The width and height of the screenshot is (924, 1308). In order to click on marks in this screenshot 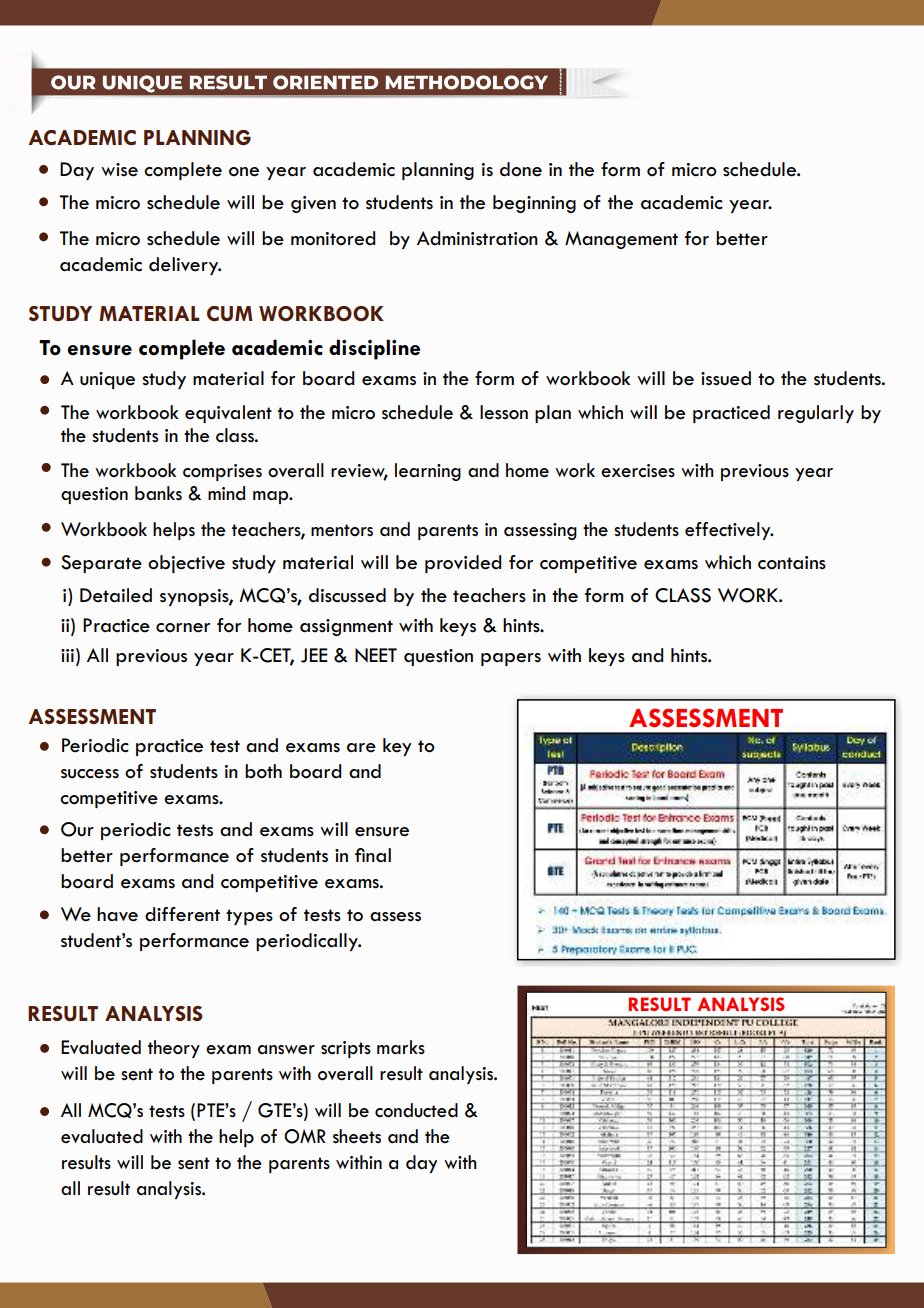, I will do `click(401, 1047)`.
